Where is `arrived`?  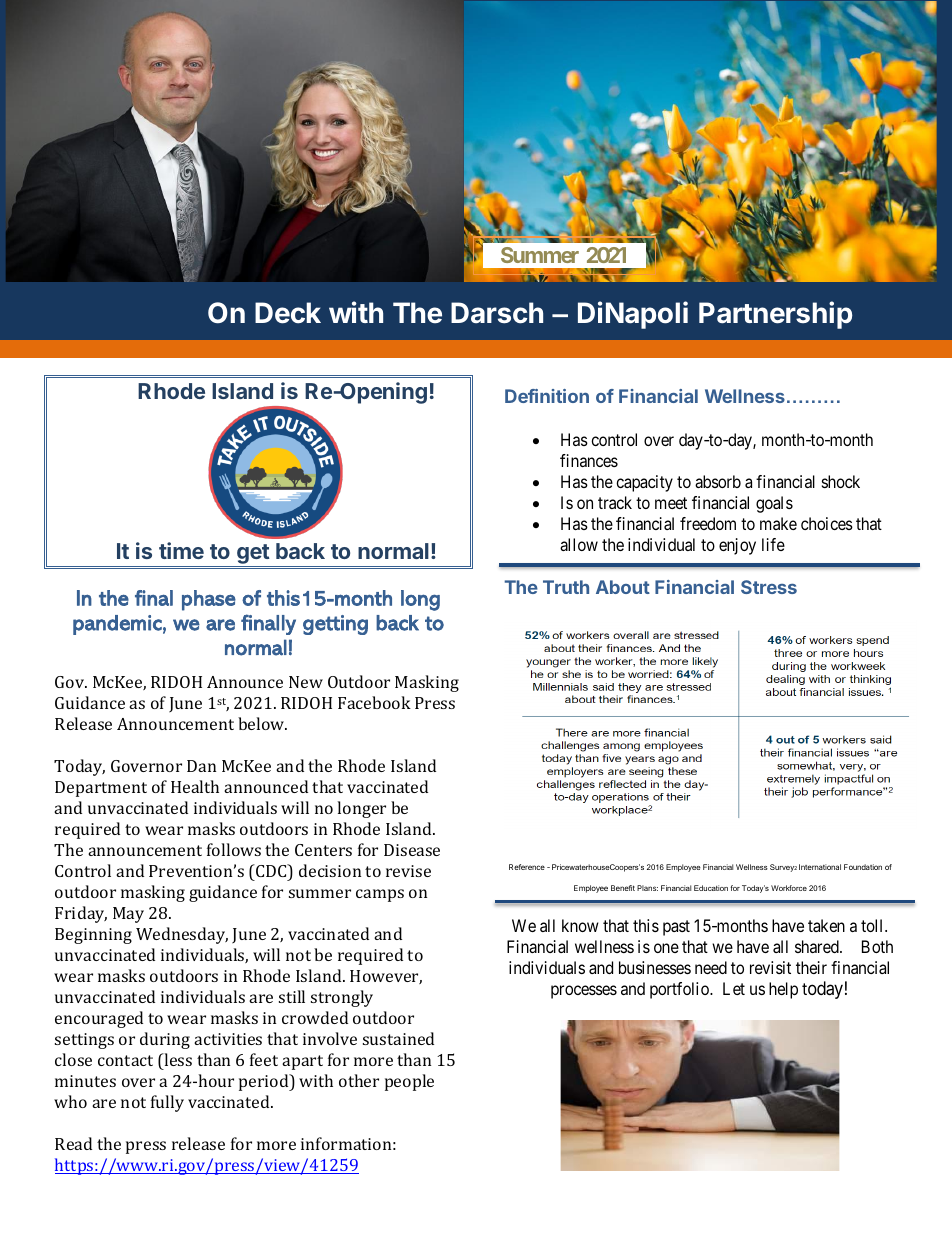
arrived is located at coordinates (688, 101).
